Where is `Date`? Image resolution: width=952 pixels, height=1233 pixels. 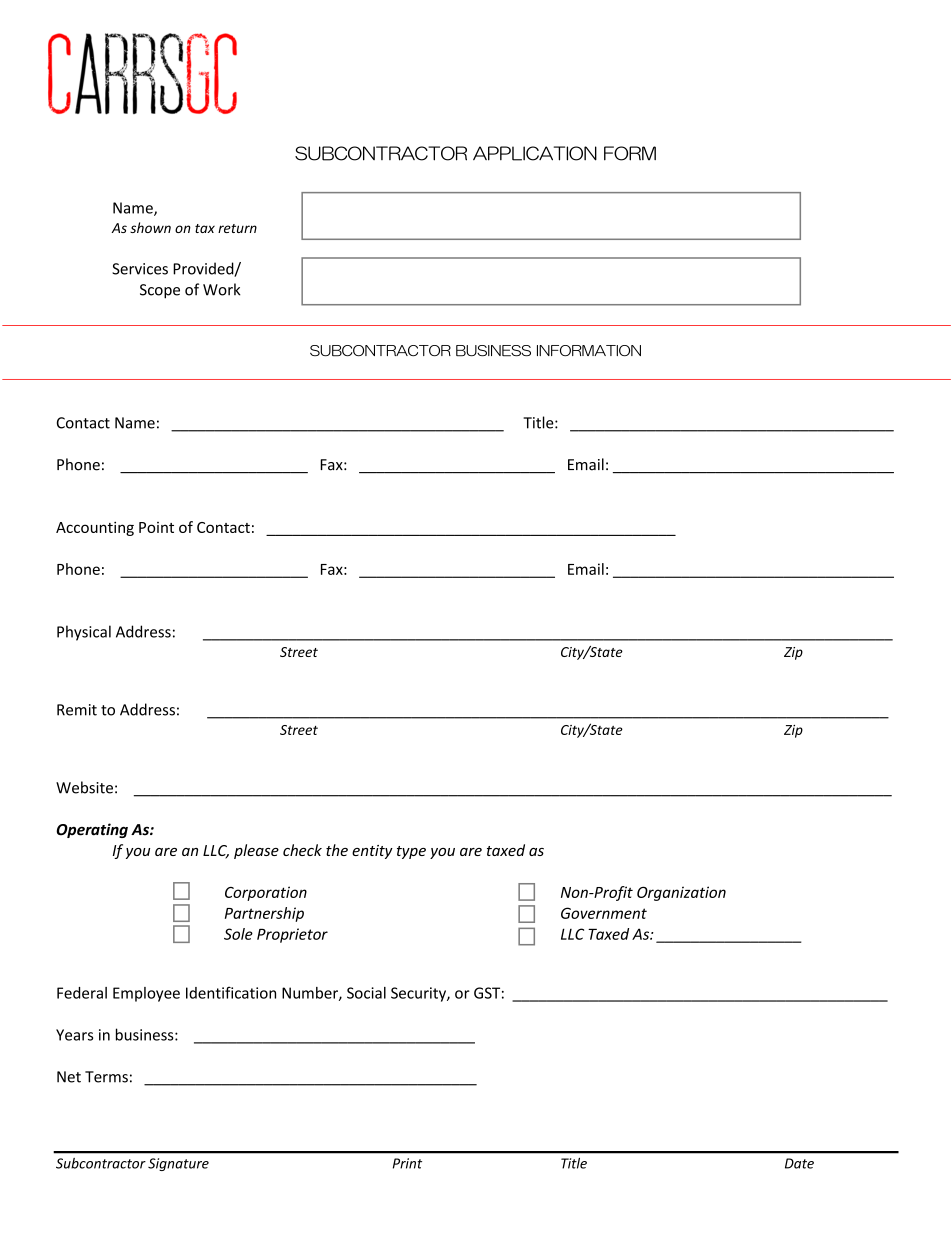 Date is located at coordinates (799, 1163).
